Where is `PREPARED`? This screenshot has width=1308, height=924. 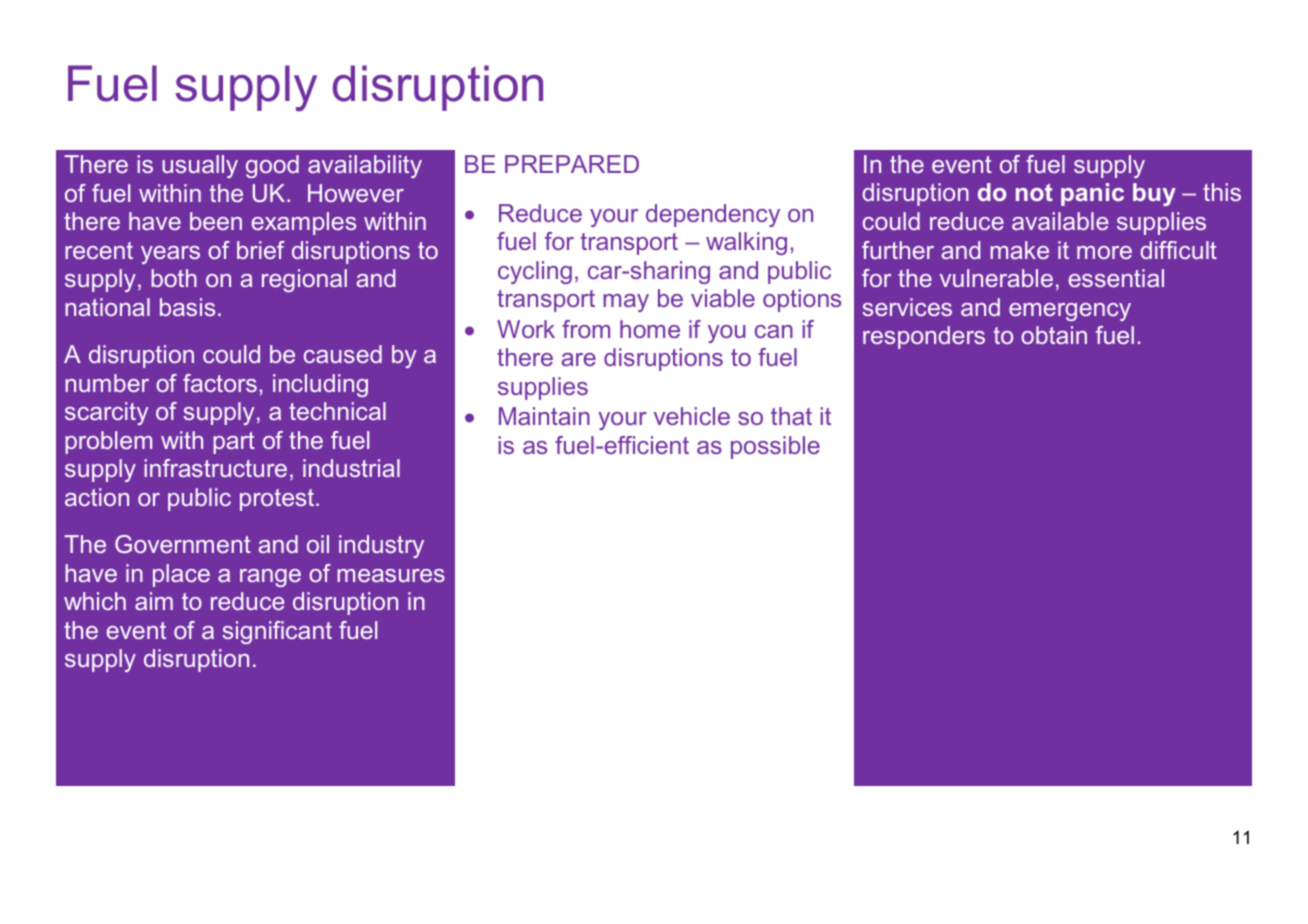
PREPARED is located at coordinates (572, 164).
